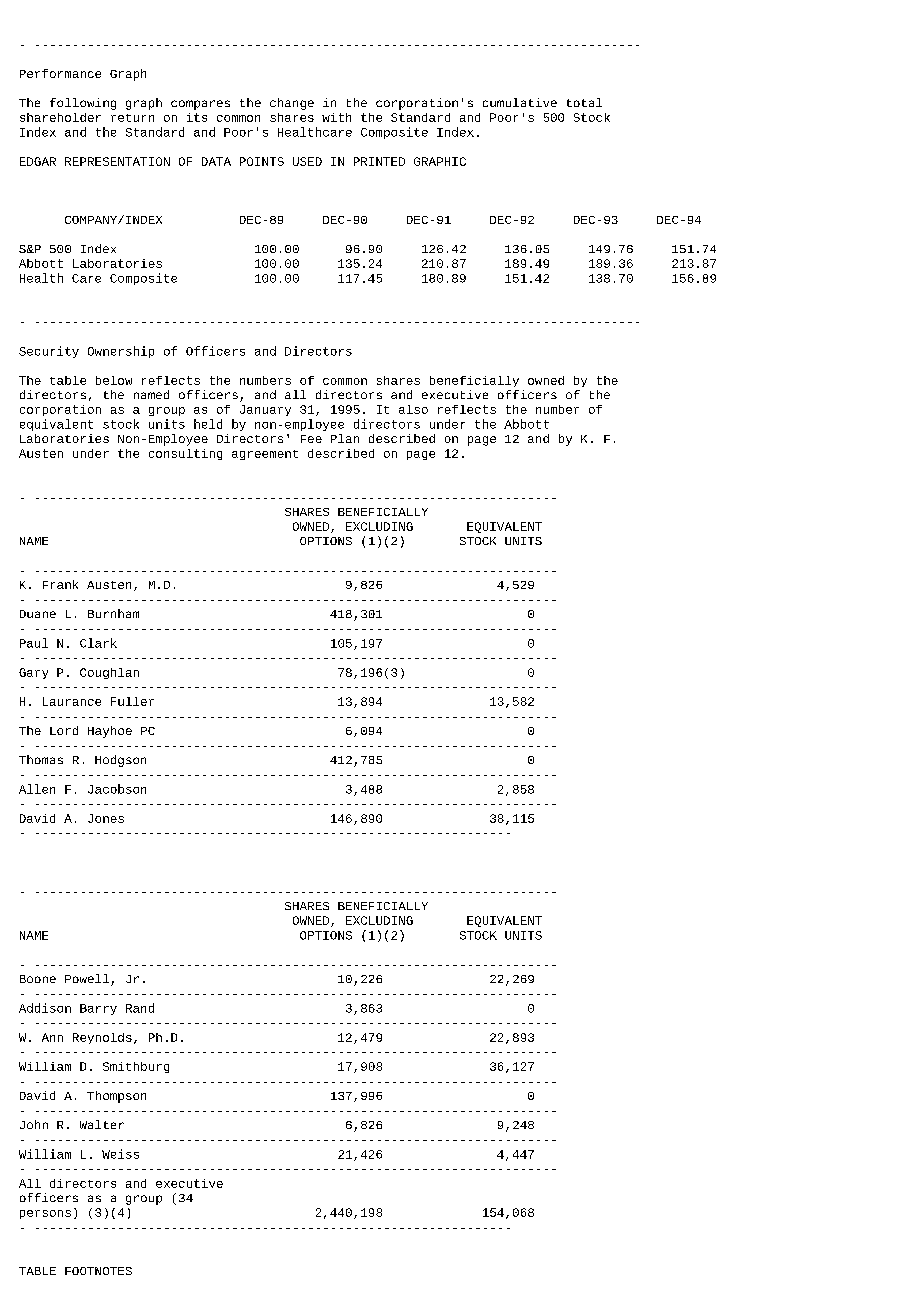  I want to click on Frank, so click(60, 584).
